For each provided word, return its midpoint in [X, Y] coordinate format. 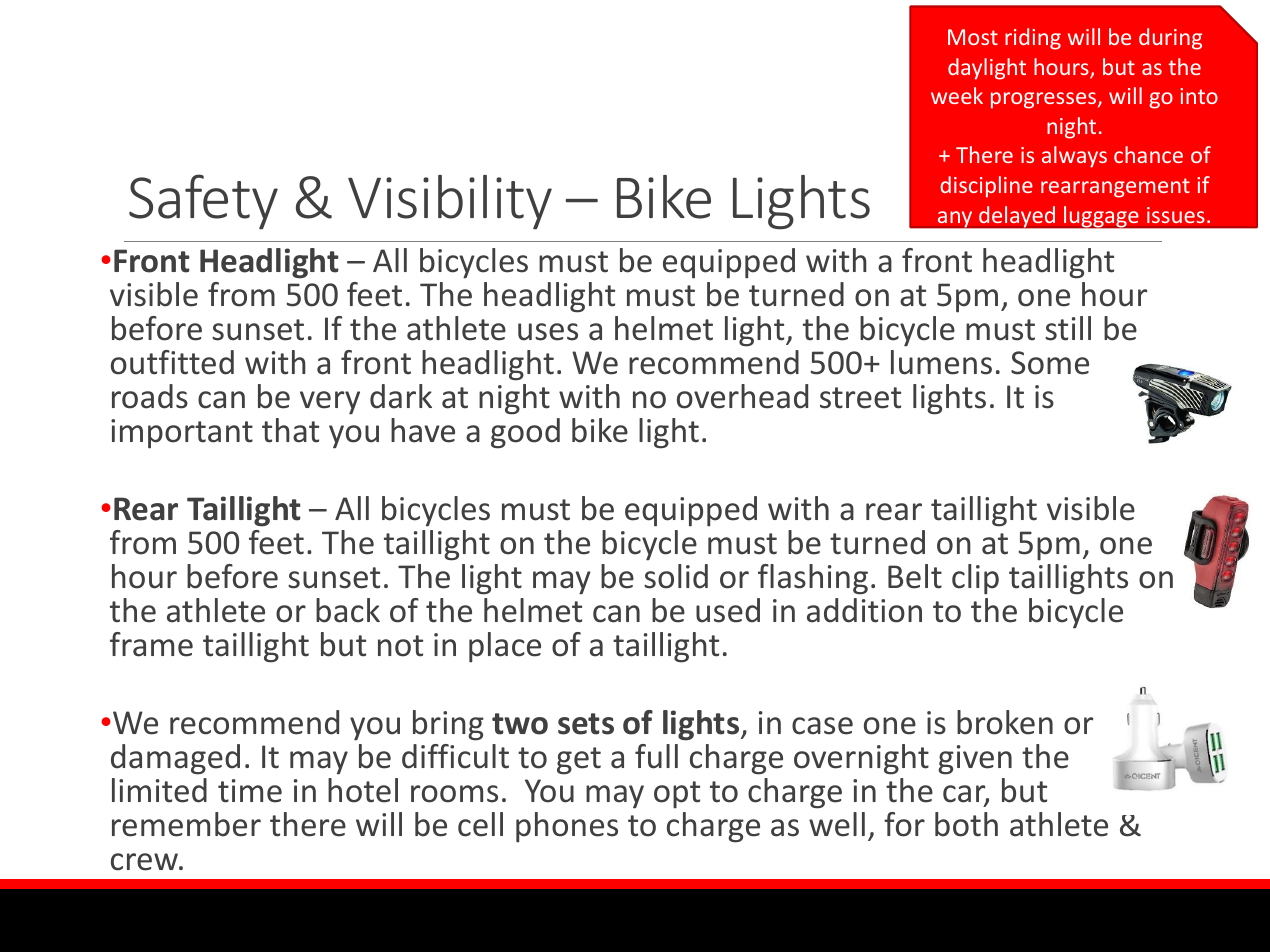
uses [548, 332]
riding [1033, 39]
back [348, 610]
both [966, 824]
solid [676, 576]
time [250, 791]
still [1068, 328]
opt [677, 795]
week [957, 95]
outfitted [172, 362]
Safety [203, 202]
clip [975, 579]
